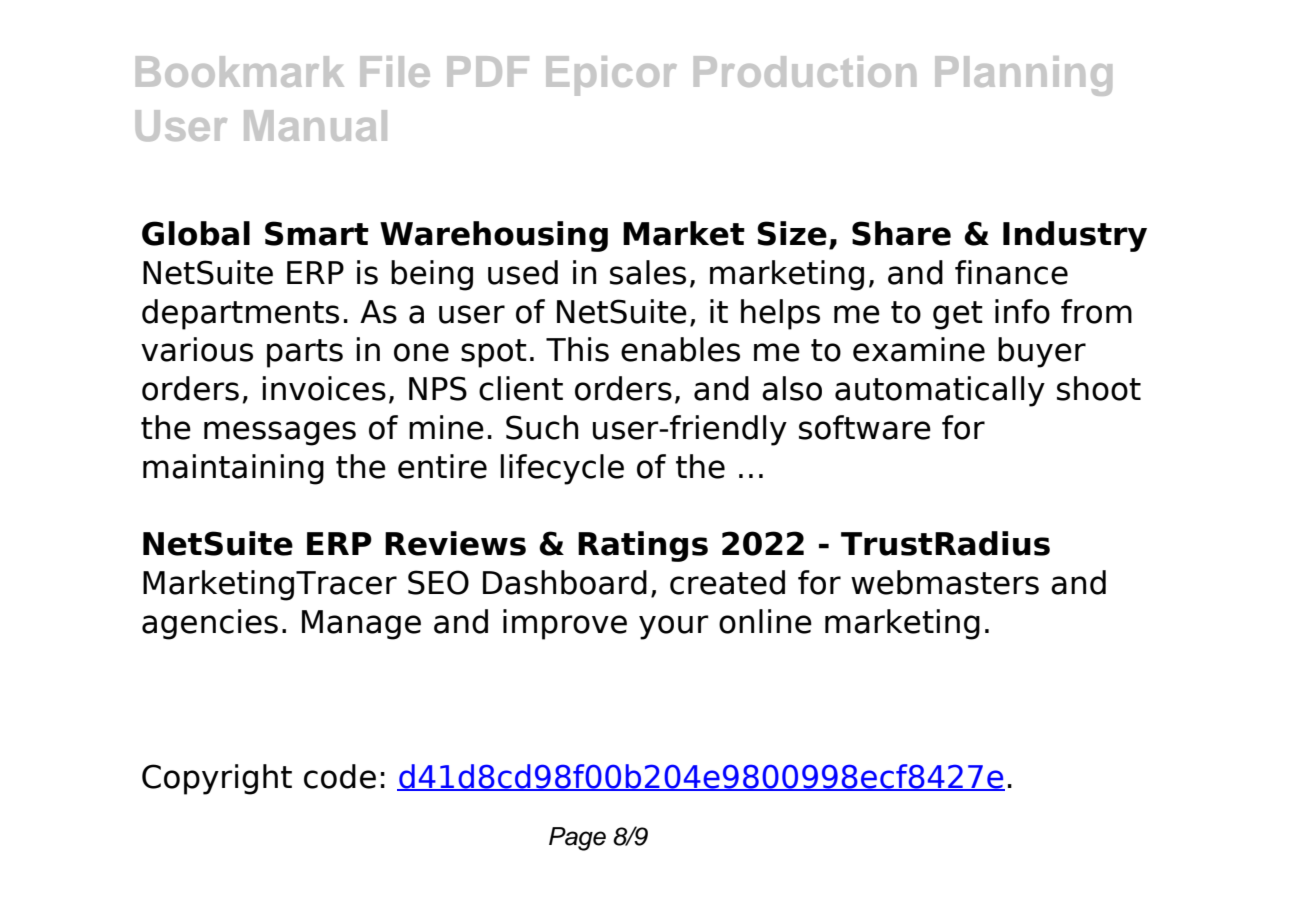 The height and width of the screenshot is (924, 1303). Describe the element at coordinates (945, 582) in the screenshot. I see `webmasters` at that location.
